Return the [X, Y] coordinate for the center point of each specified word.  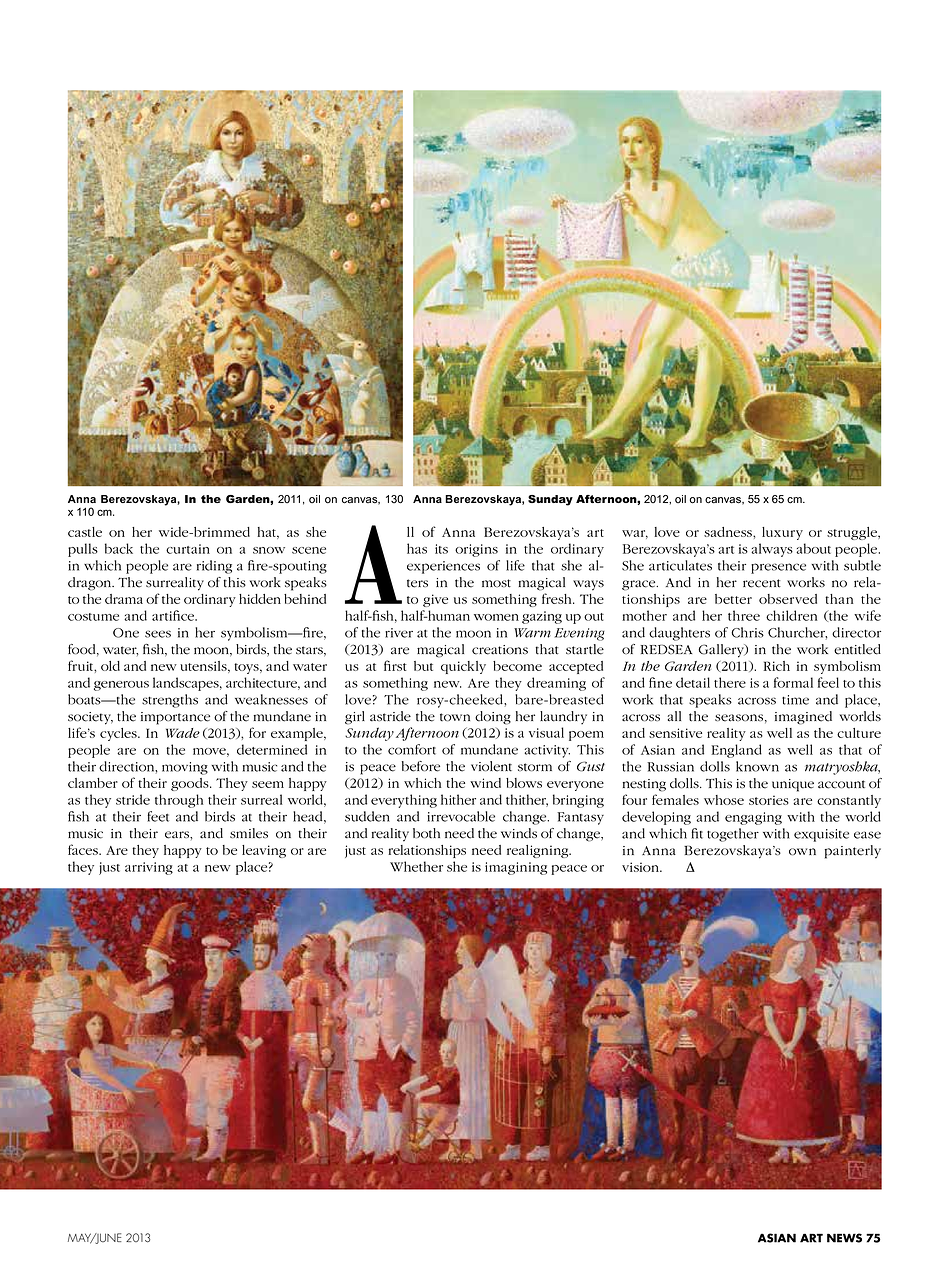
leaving [264, 851]
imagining [516, 868]
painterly [853, 852]
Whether [416, 866]
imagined [803, 718]
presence [778, 568]
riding [214, 567]
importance [175, 718]
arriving [149, 868]
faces [84, 849]
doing [493, 718]
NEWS [844, 1238]
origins [476, 550]
